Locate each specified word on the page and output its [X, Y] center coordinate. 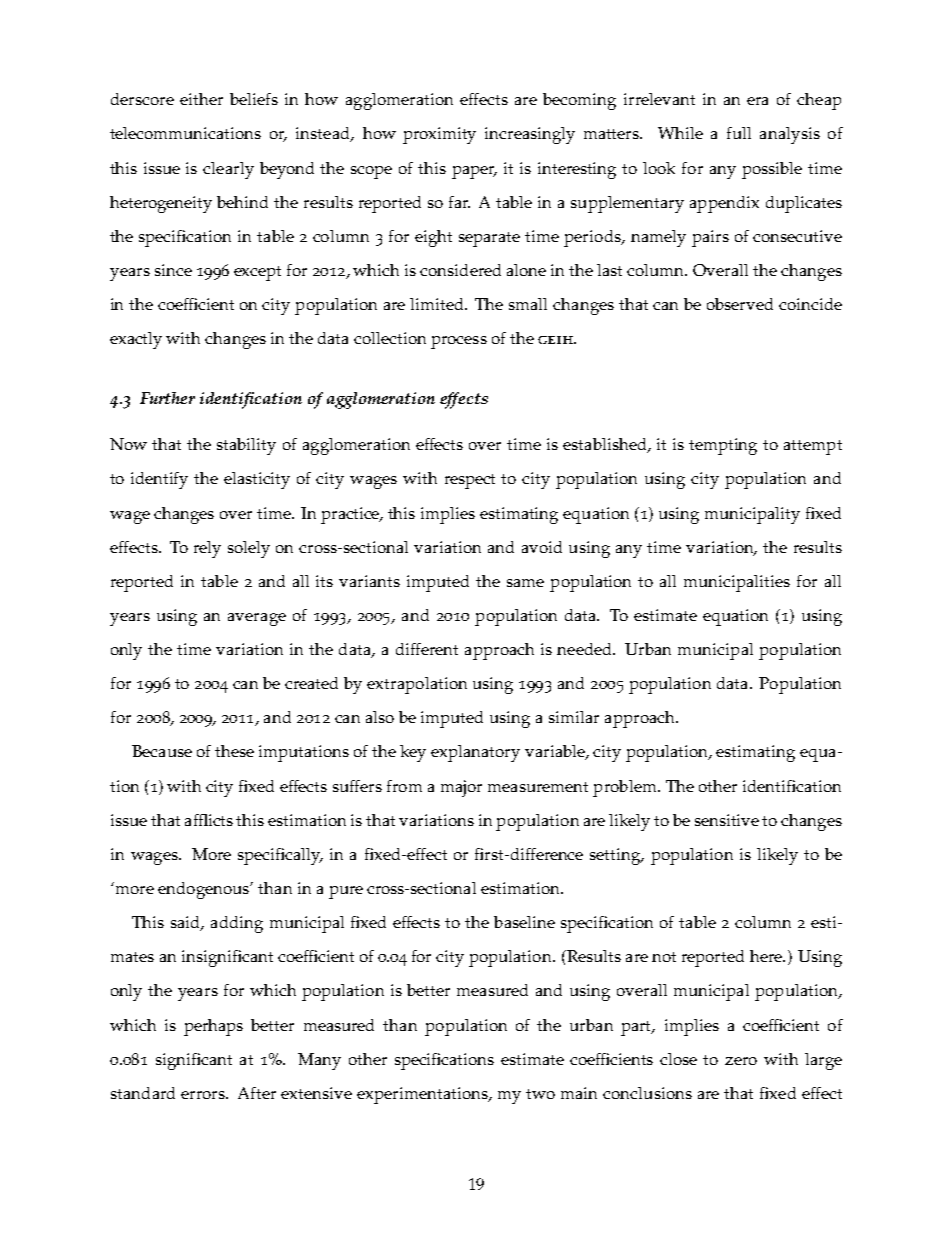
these [234, 751]
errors [204, 1095]
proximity [439, 135]
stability [246, 446]
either [201, 99]
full [739, 133]
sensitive [727, 820]
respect [470, 481]
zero [741, 1061]
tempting [723, 446]
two [540, 1094]
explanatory [475, 753]
